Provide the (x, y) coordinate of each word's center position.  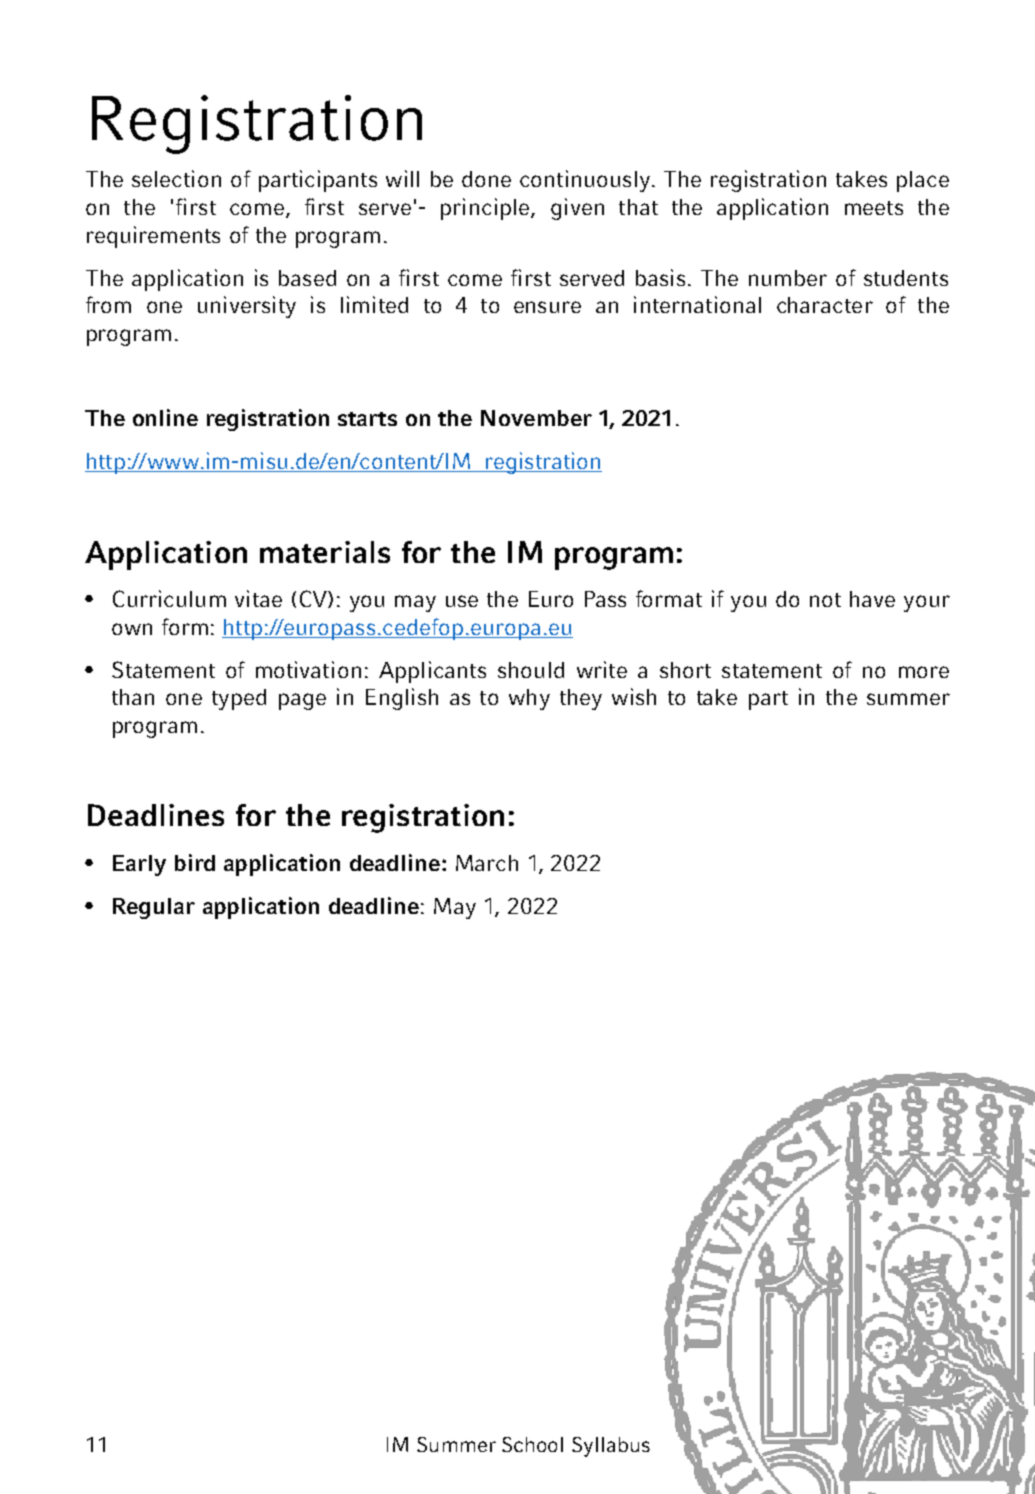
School (532, 1444)
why (529, 699)
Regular (154, 908)
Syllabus (611, 1447)
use (462, 601)
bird (195, 862)
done (486, 179)
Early (139, 865)
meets (874, 208)
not (825, 600)
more (924, 672)
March (487, 863)
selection (176, 178)
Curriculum (169, 598)
